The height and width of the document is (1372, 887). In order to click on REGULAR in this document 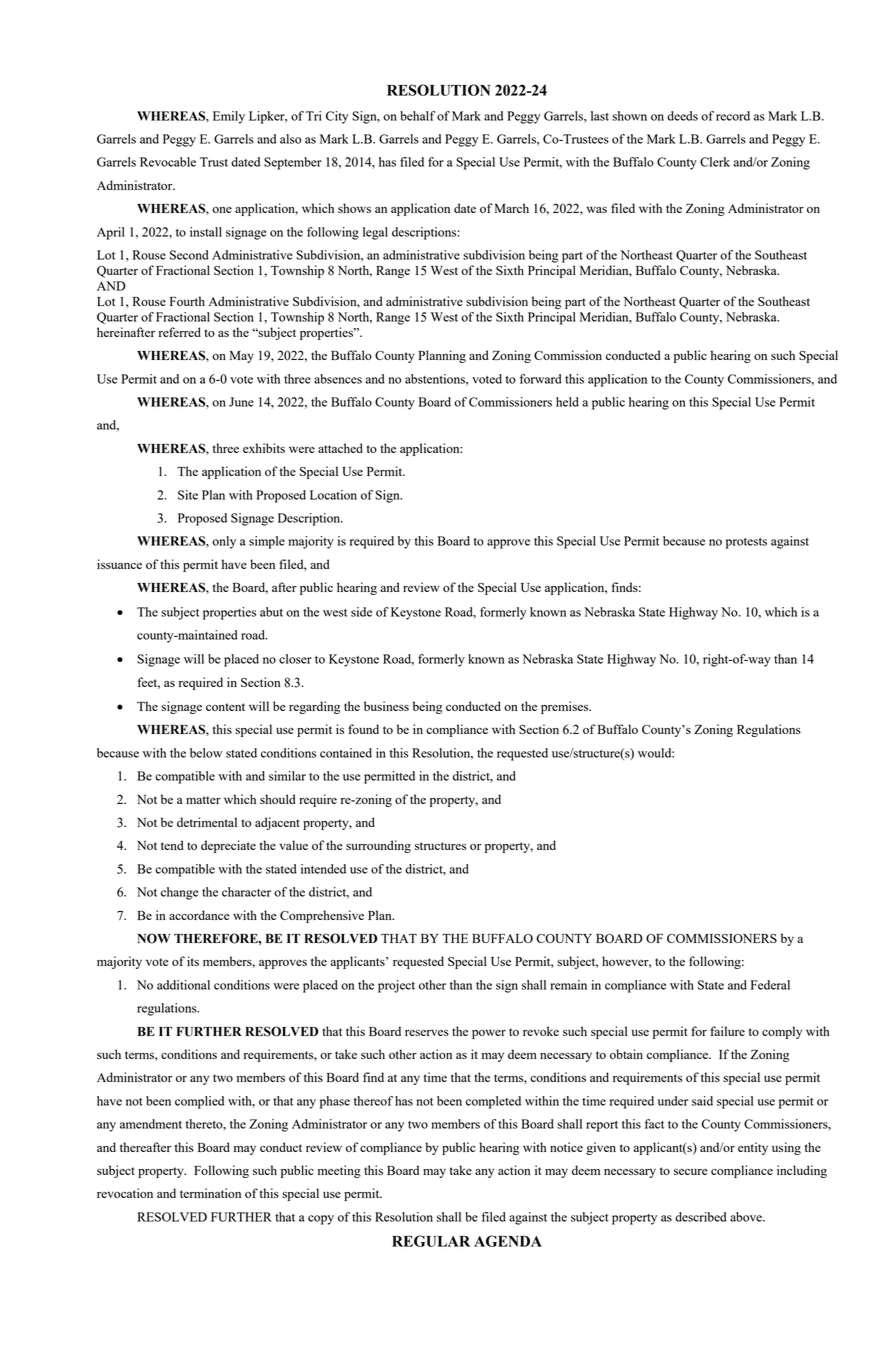, I will do `click(431, 1241)`.
